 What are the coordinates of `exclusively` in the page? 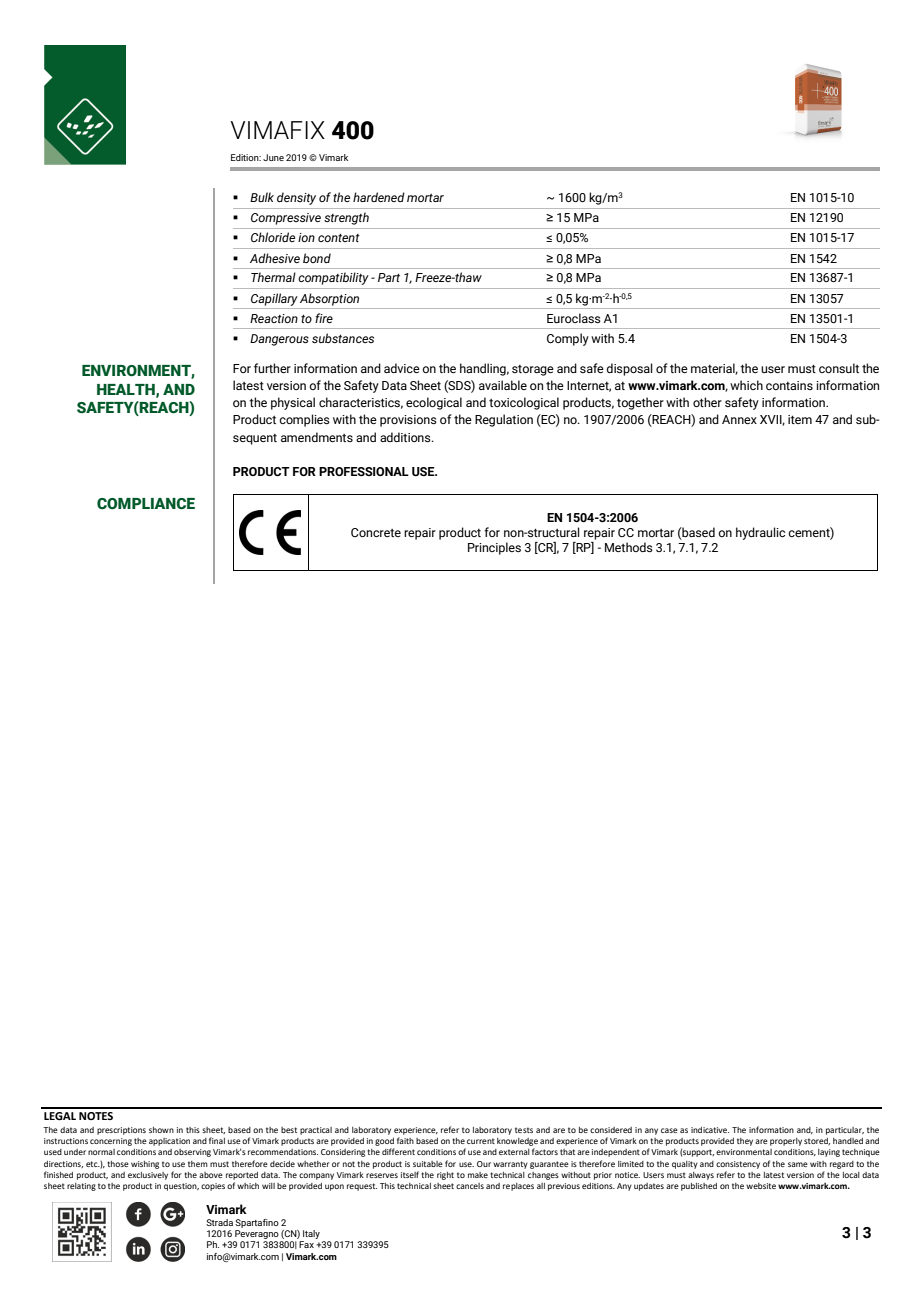 It's located at (148, 1176).
